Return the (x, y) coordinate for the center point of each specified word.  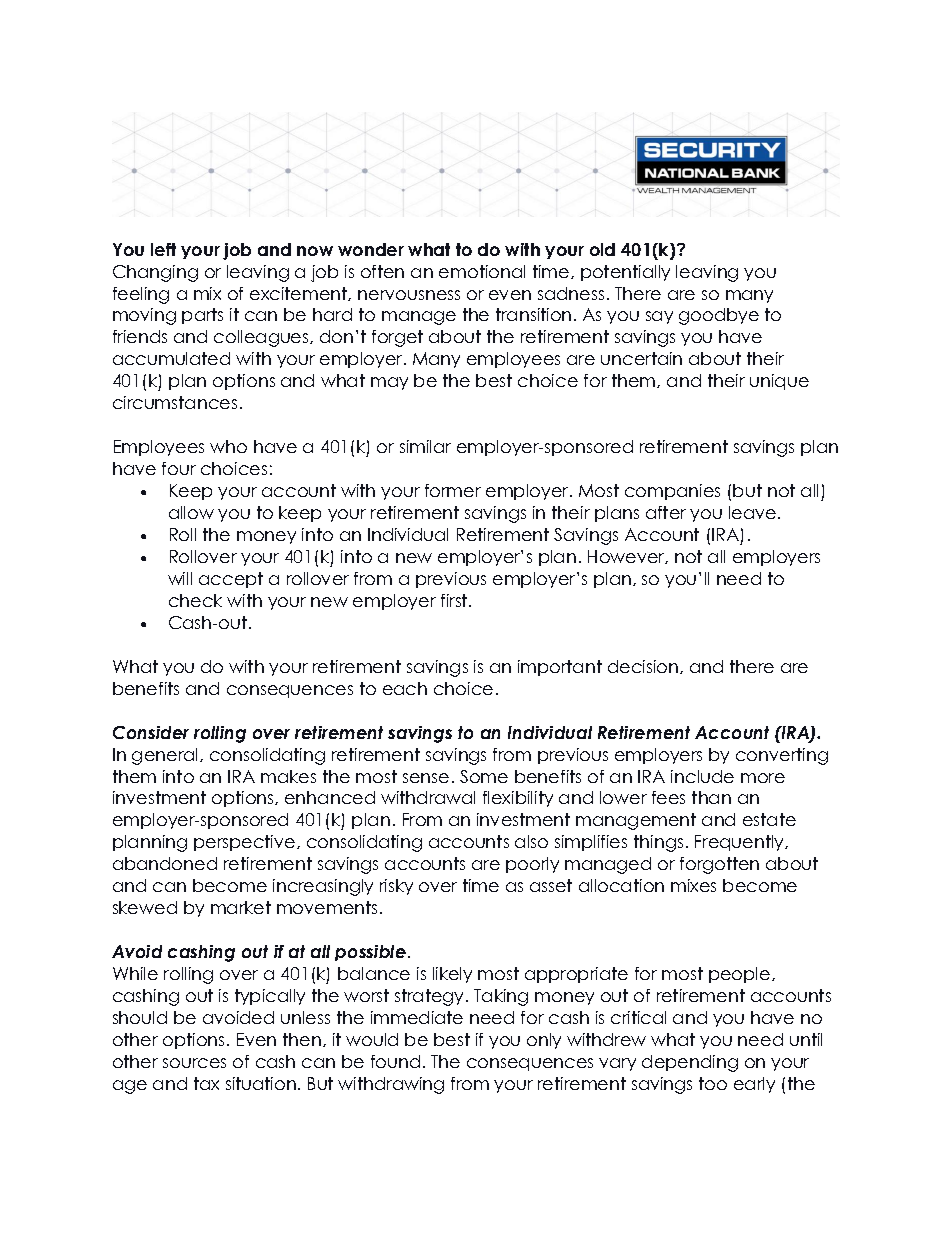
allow (191, 512)
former (453, 490)
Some (484, 776)
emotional (482, 271)
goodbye (719, 316)
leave (754, 512)
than (711, 797)
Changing (155, 273)
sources (194, 1063)
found (395, 1061)
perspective (246, 843)
